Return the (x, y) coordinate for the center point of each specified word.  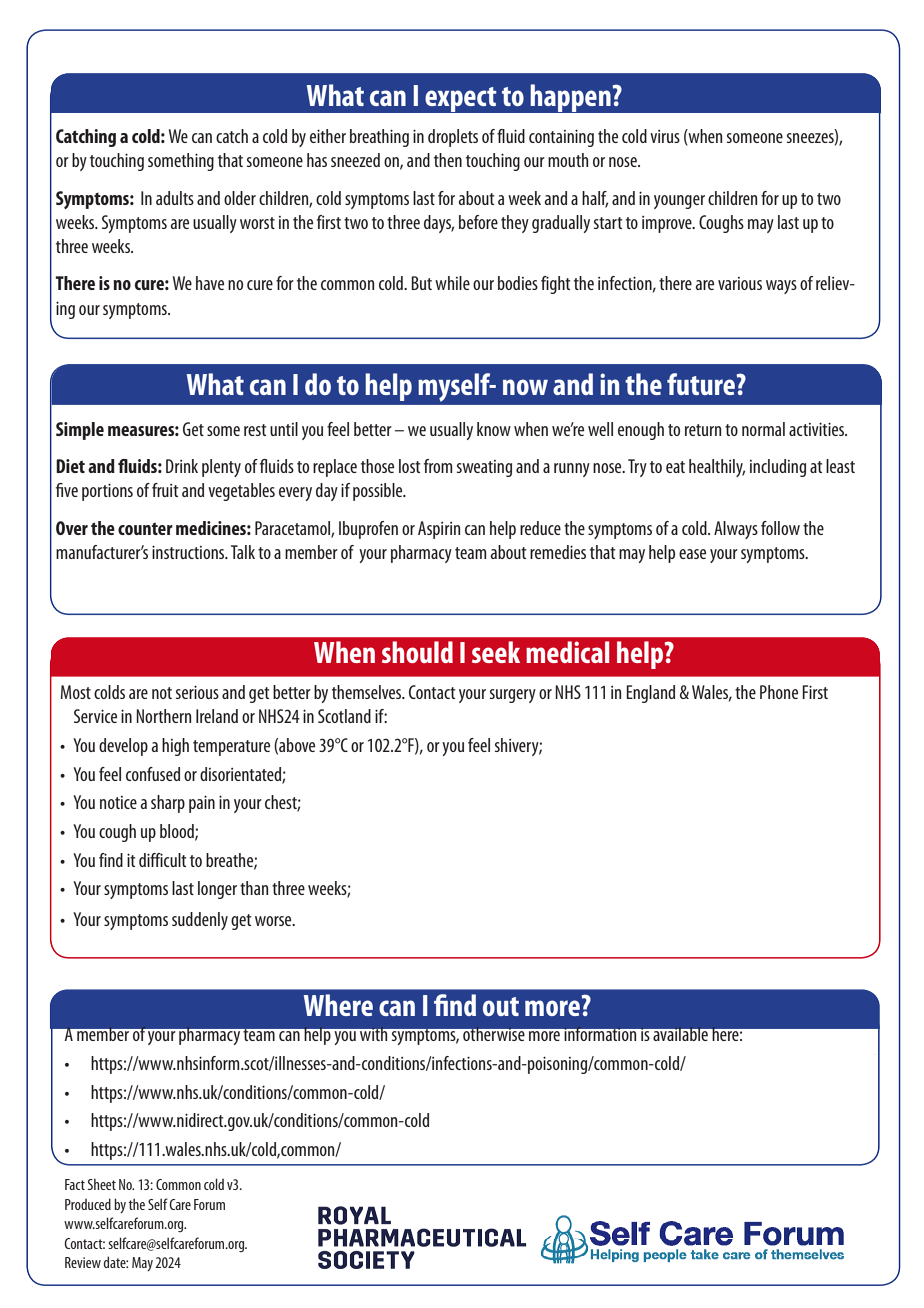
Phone (779, 692)
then (448, 160)
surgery (513, 696)
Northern (163, 716)
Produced (88, 1204)
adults (175, 198)
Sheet (102, 1184)
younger (679, 202)
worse (274, 921)
